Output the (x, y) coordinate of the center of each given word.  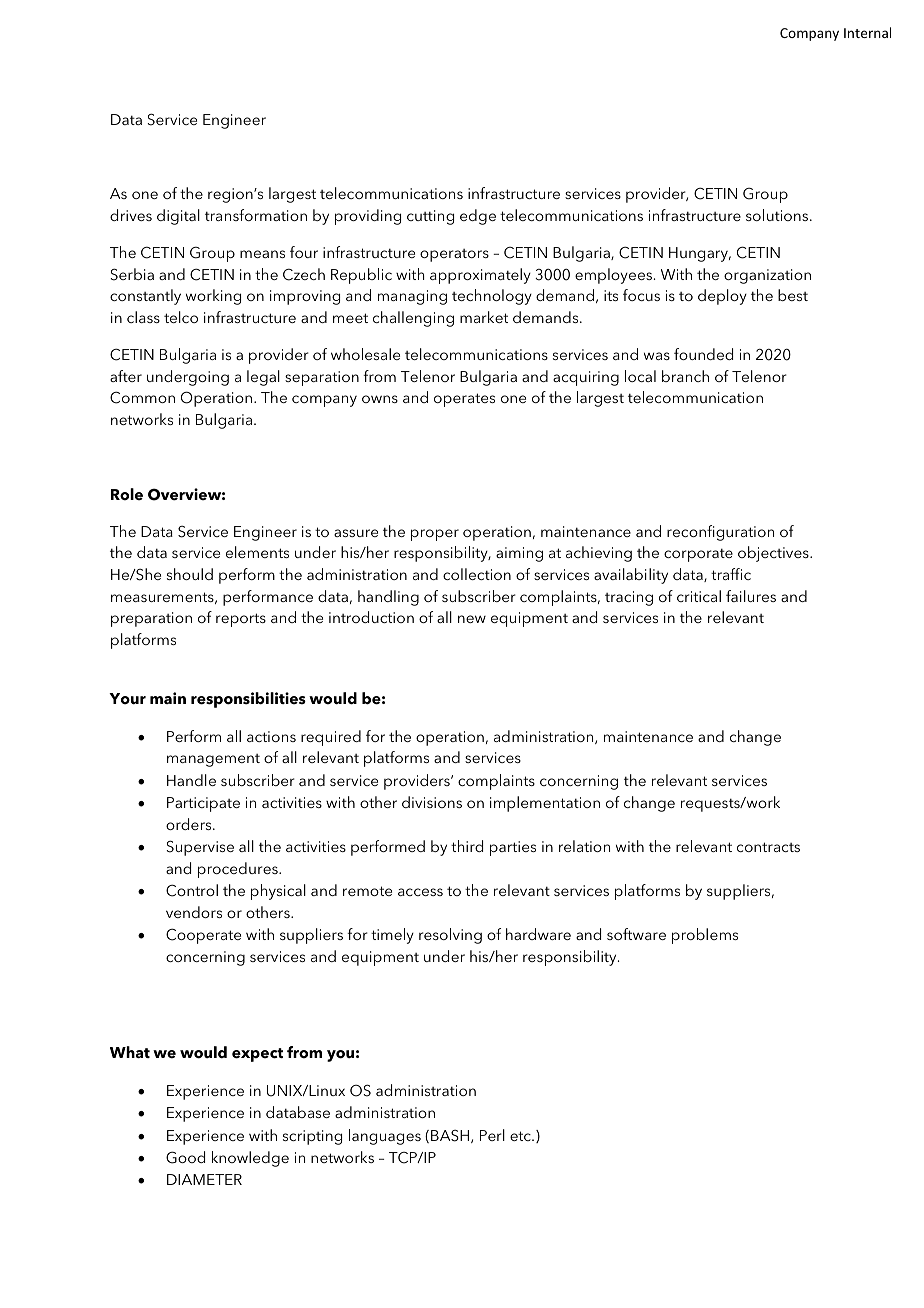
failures (751, 596)
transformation (256, 215)
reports (241, 620)
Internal (867, 32)
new (472, 619)
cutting (430, 217)
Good (185, 1157)
